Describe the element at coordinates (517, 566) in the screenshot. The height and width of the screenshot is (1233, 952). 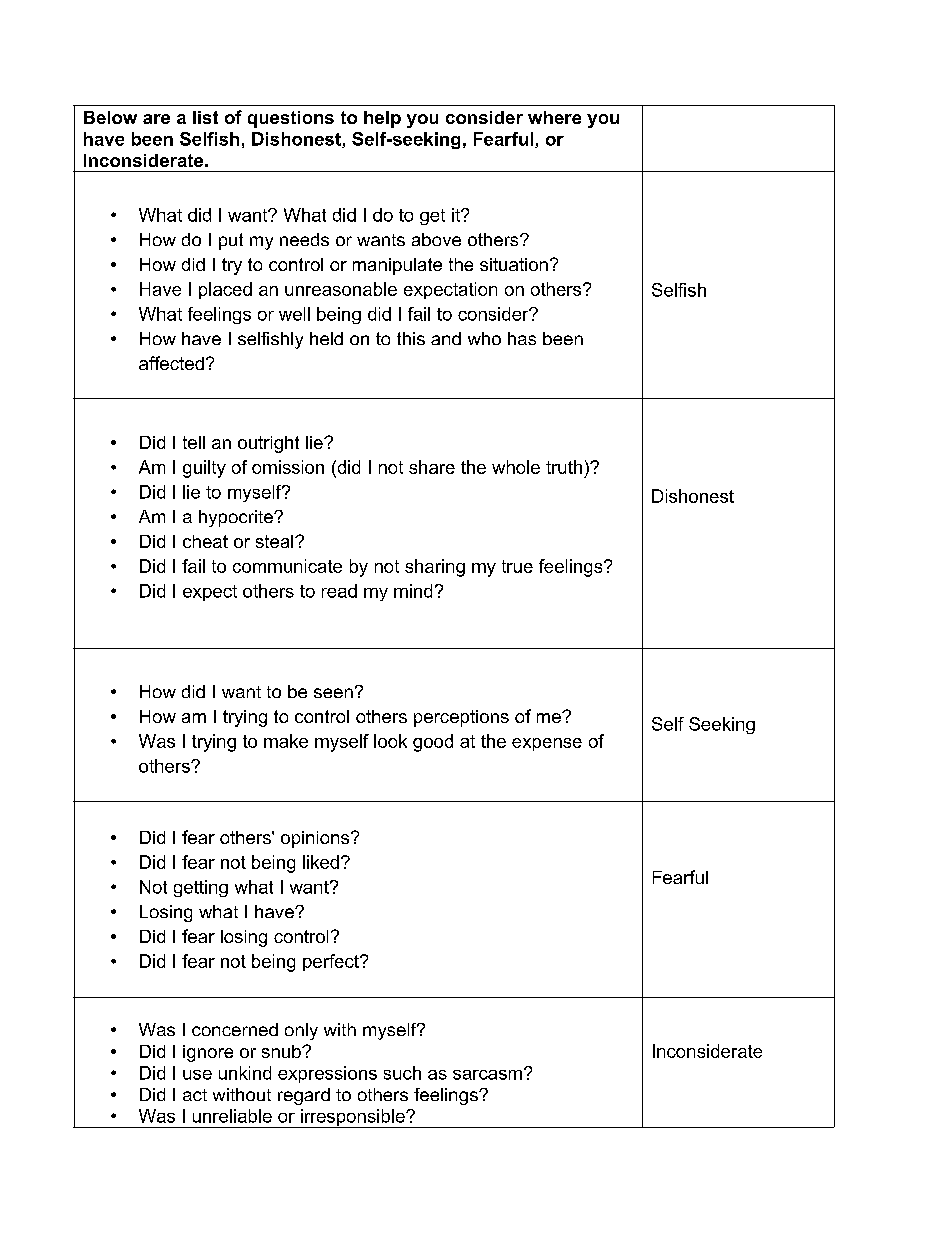
I see `true` at that location.
